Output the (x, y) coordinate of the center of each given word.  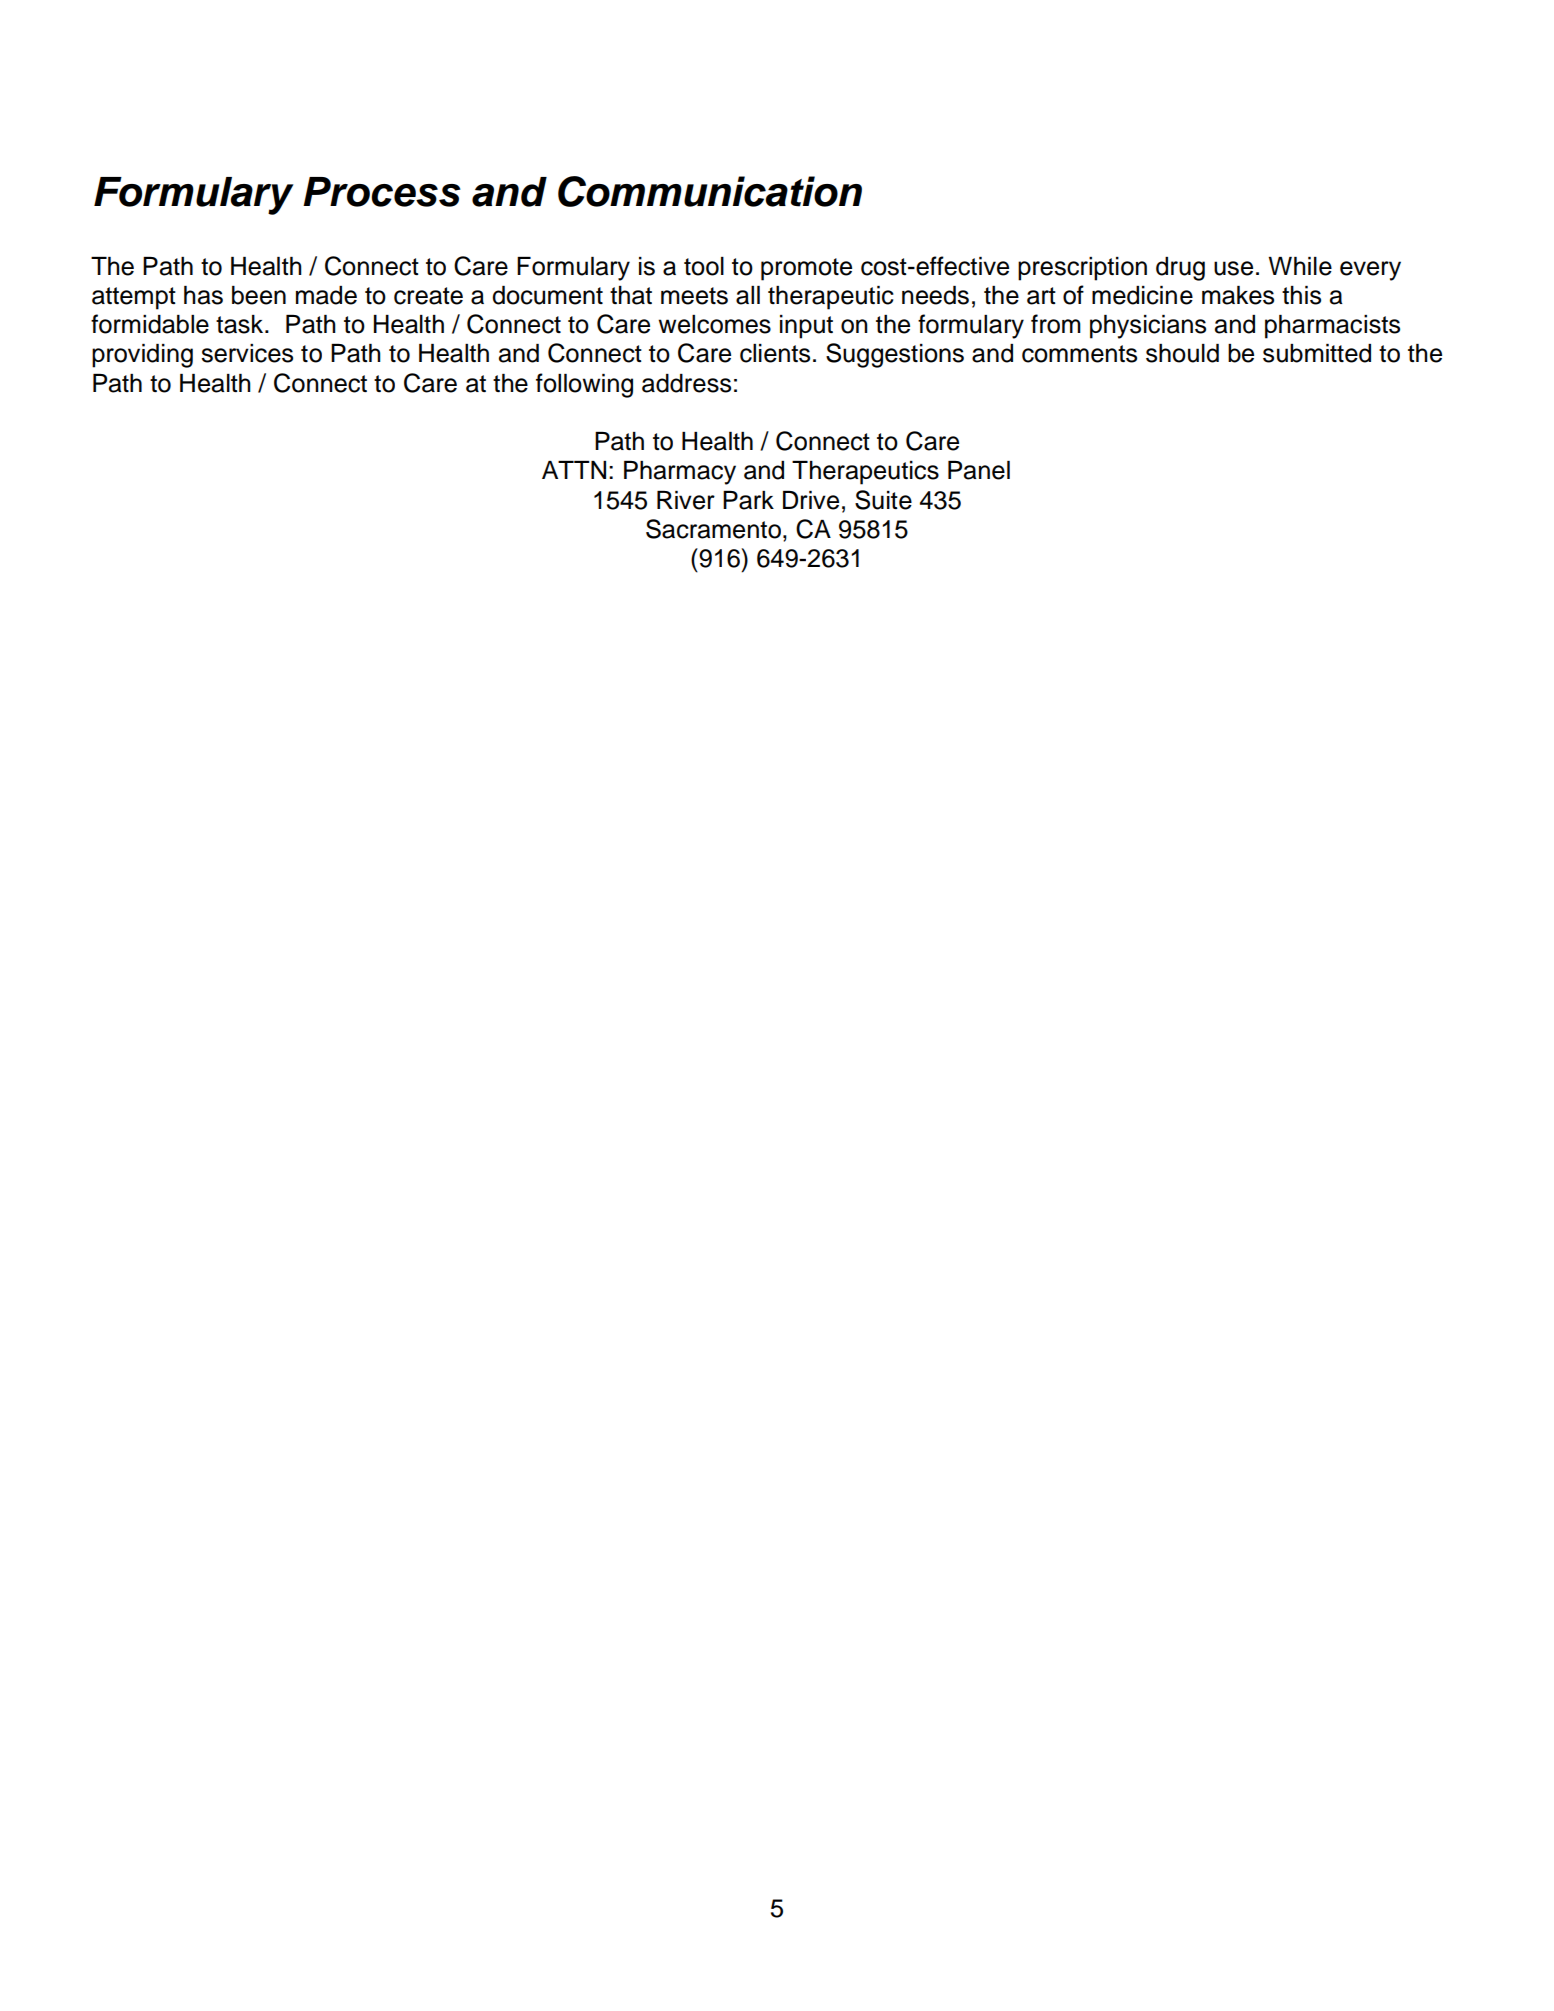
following (584, 385)
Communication (710, 191)
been (259, 295)
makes (1238, 295)
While (1300, 266)
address (686, 383)
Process (382, 192)
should (1182, 353)
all (748, 295)
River (686, 500)
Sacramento (713, 529)
